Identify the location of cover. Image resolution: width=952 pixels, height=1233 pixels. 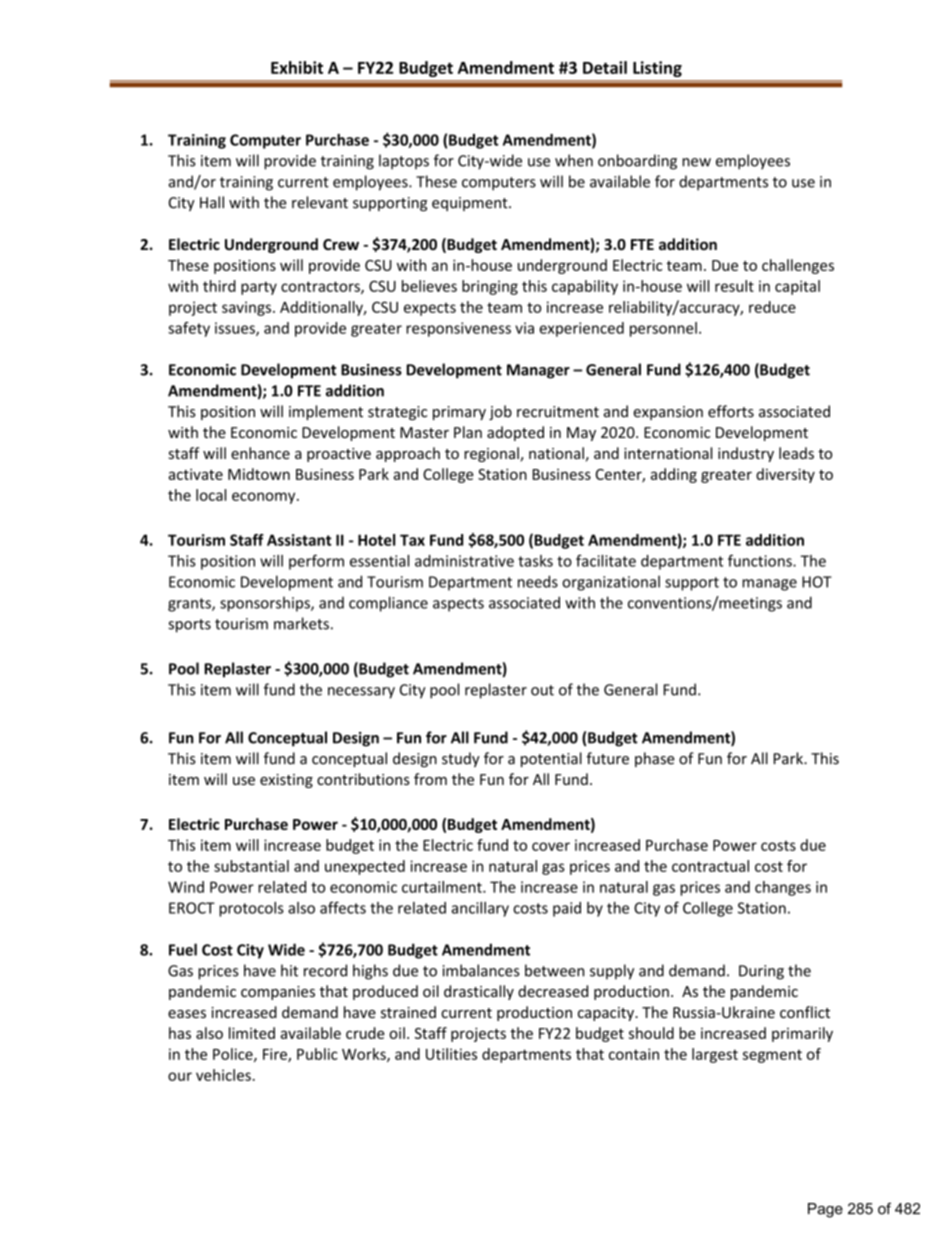
(551, 846).
